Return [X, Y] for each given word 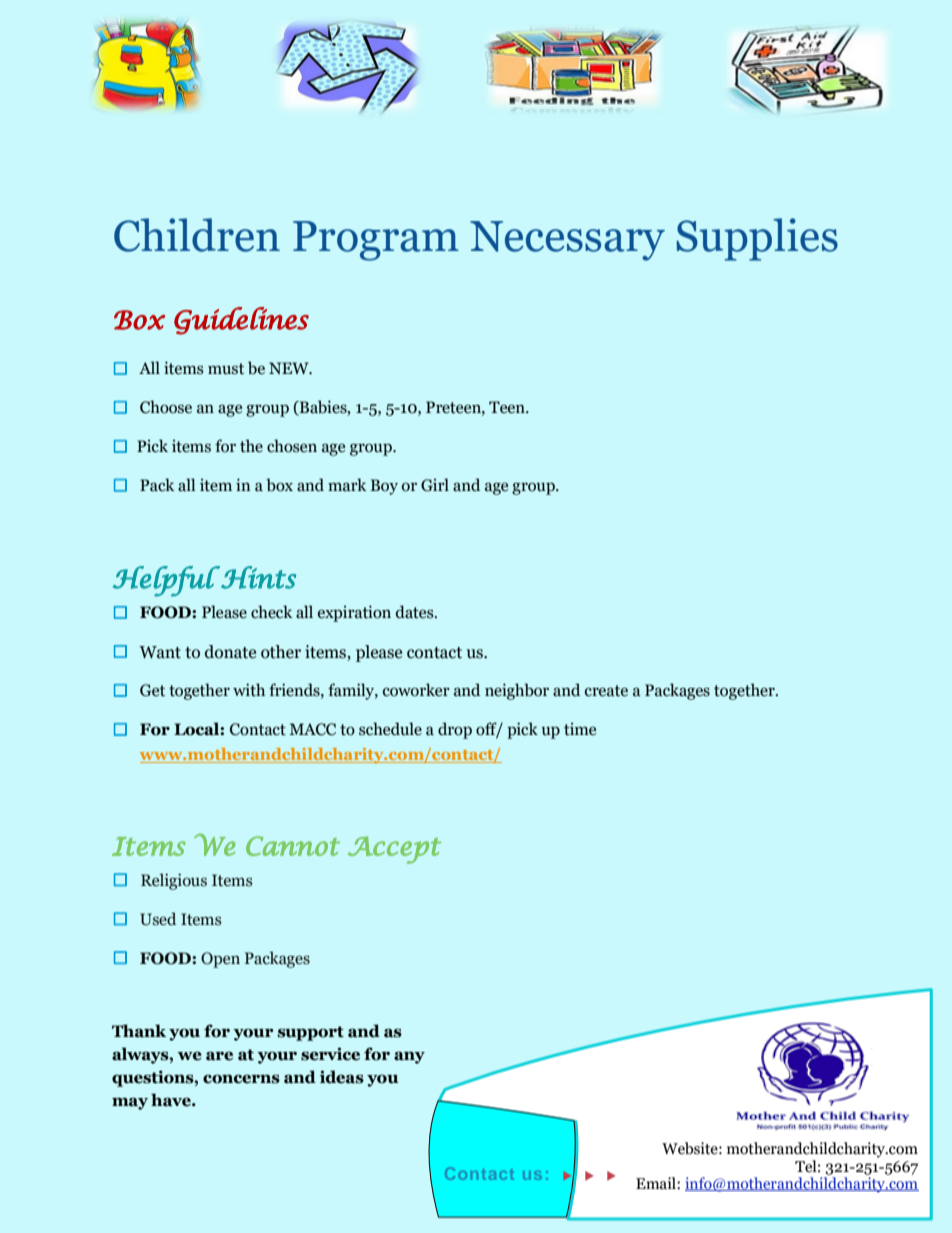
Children [197, 235]
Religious [174, 881]
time [580, 729]
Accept [394, 850]
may [130, 1103]
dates [416, 612]
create [606, 691]
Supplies [757, 239]
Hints [257, 577]
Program [376, 241]
